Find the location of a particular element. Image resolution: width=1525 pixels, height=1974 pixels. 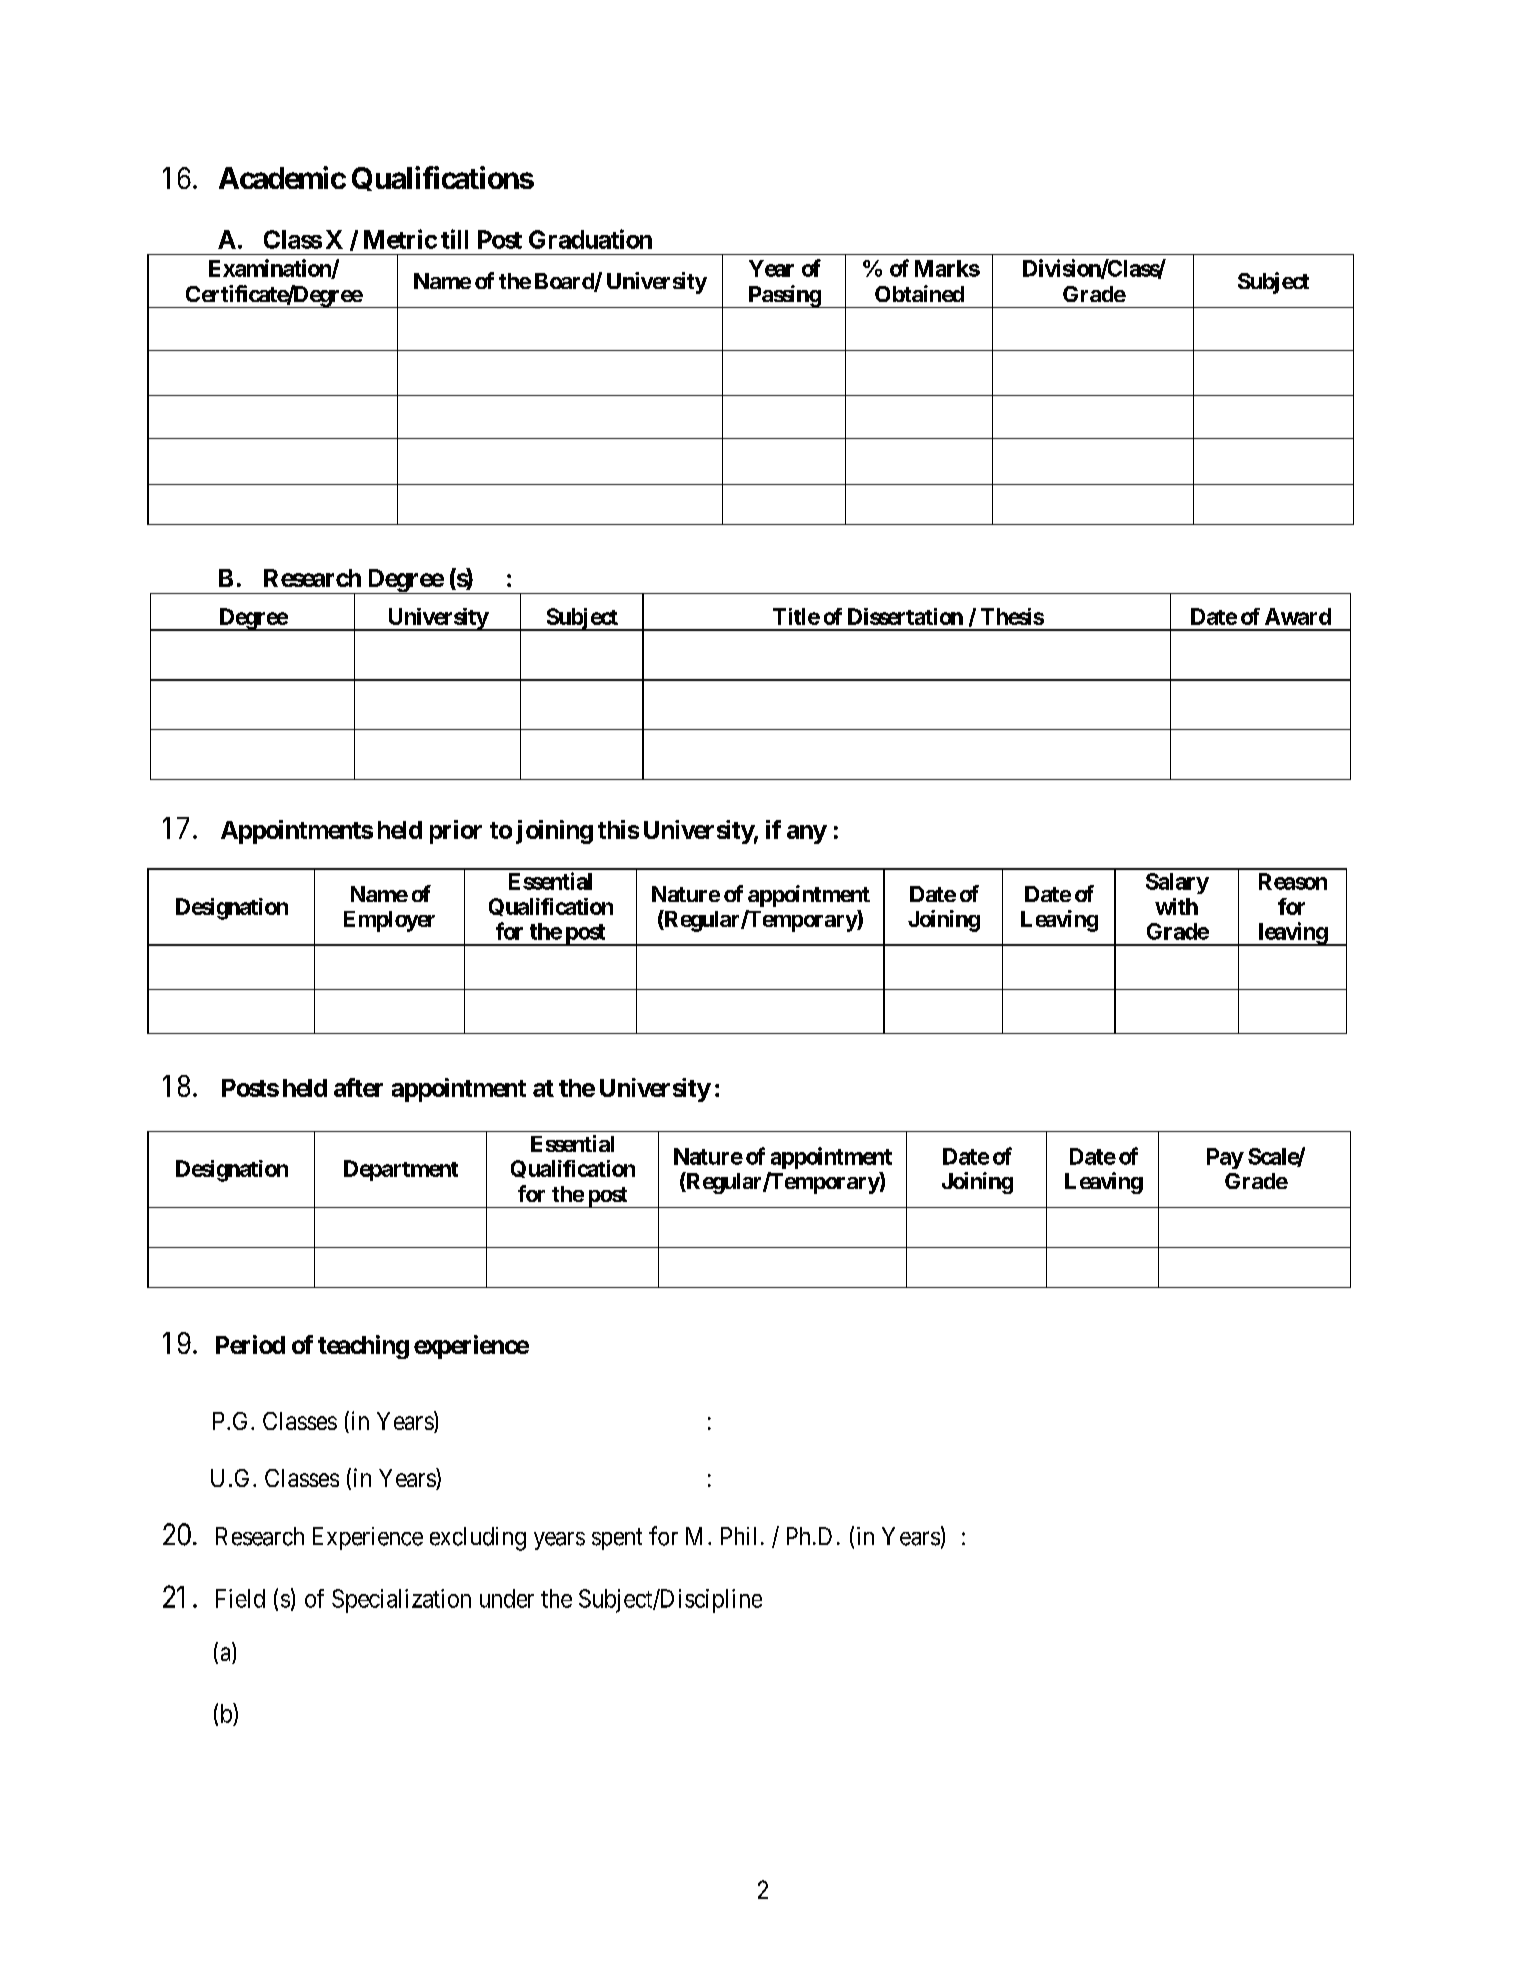

Specialization is located at coordinates (401, 1601).
